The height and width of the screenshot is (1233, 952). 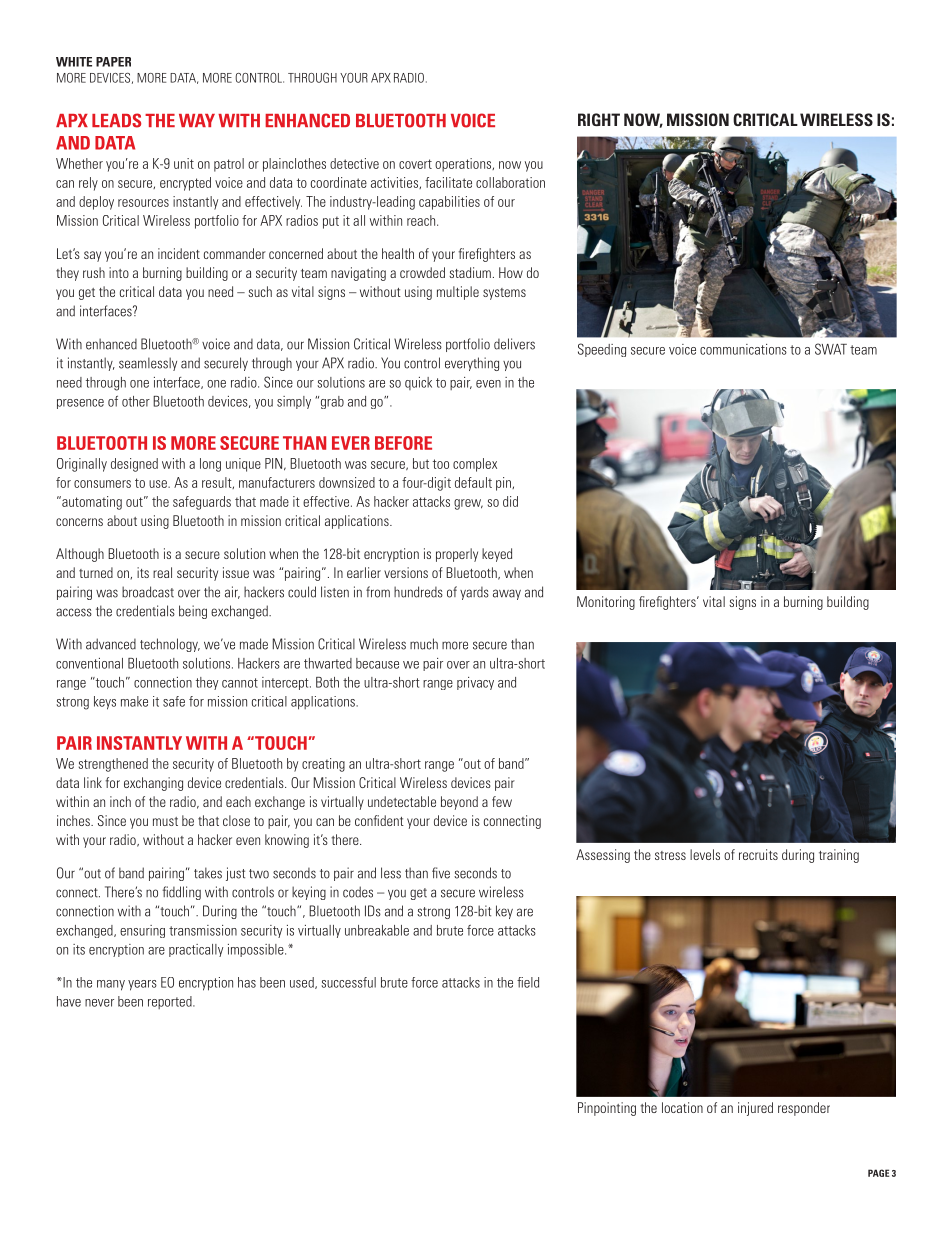 What do you see at coordinates (474, 593) in the screenshot?
I see `yards` at bounding box center [474, 593].
